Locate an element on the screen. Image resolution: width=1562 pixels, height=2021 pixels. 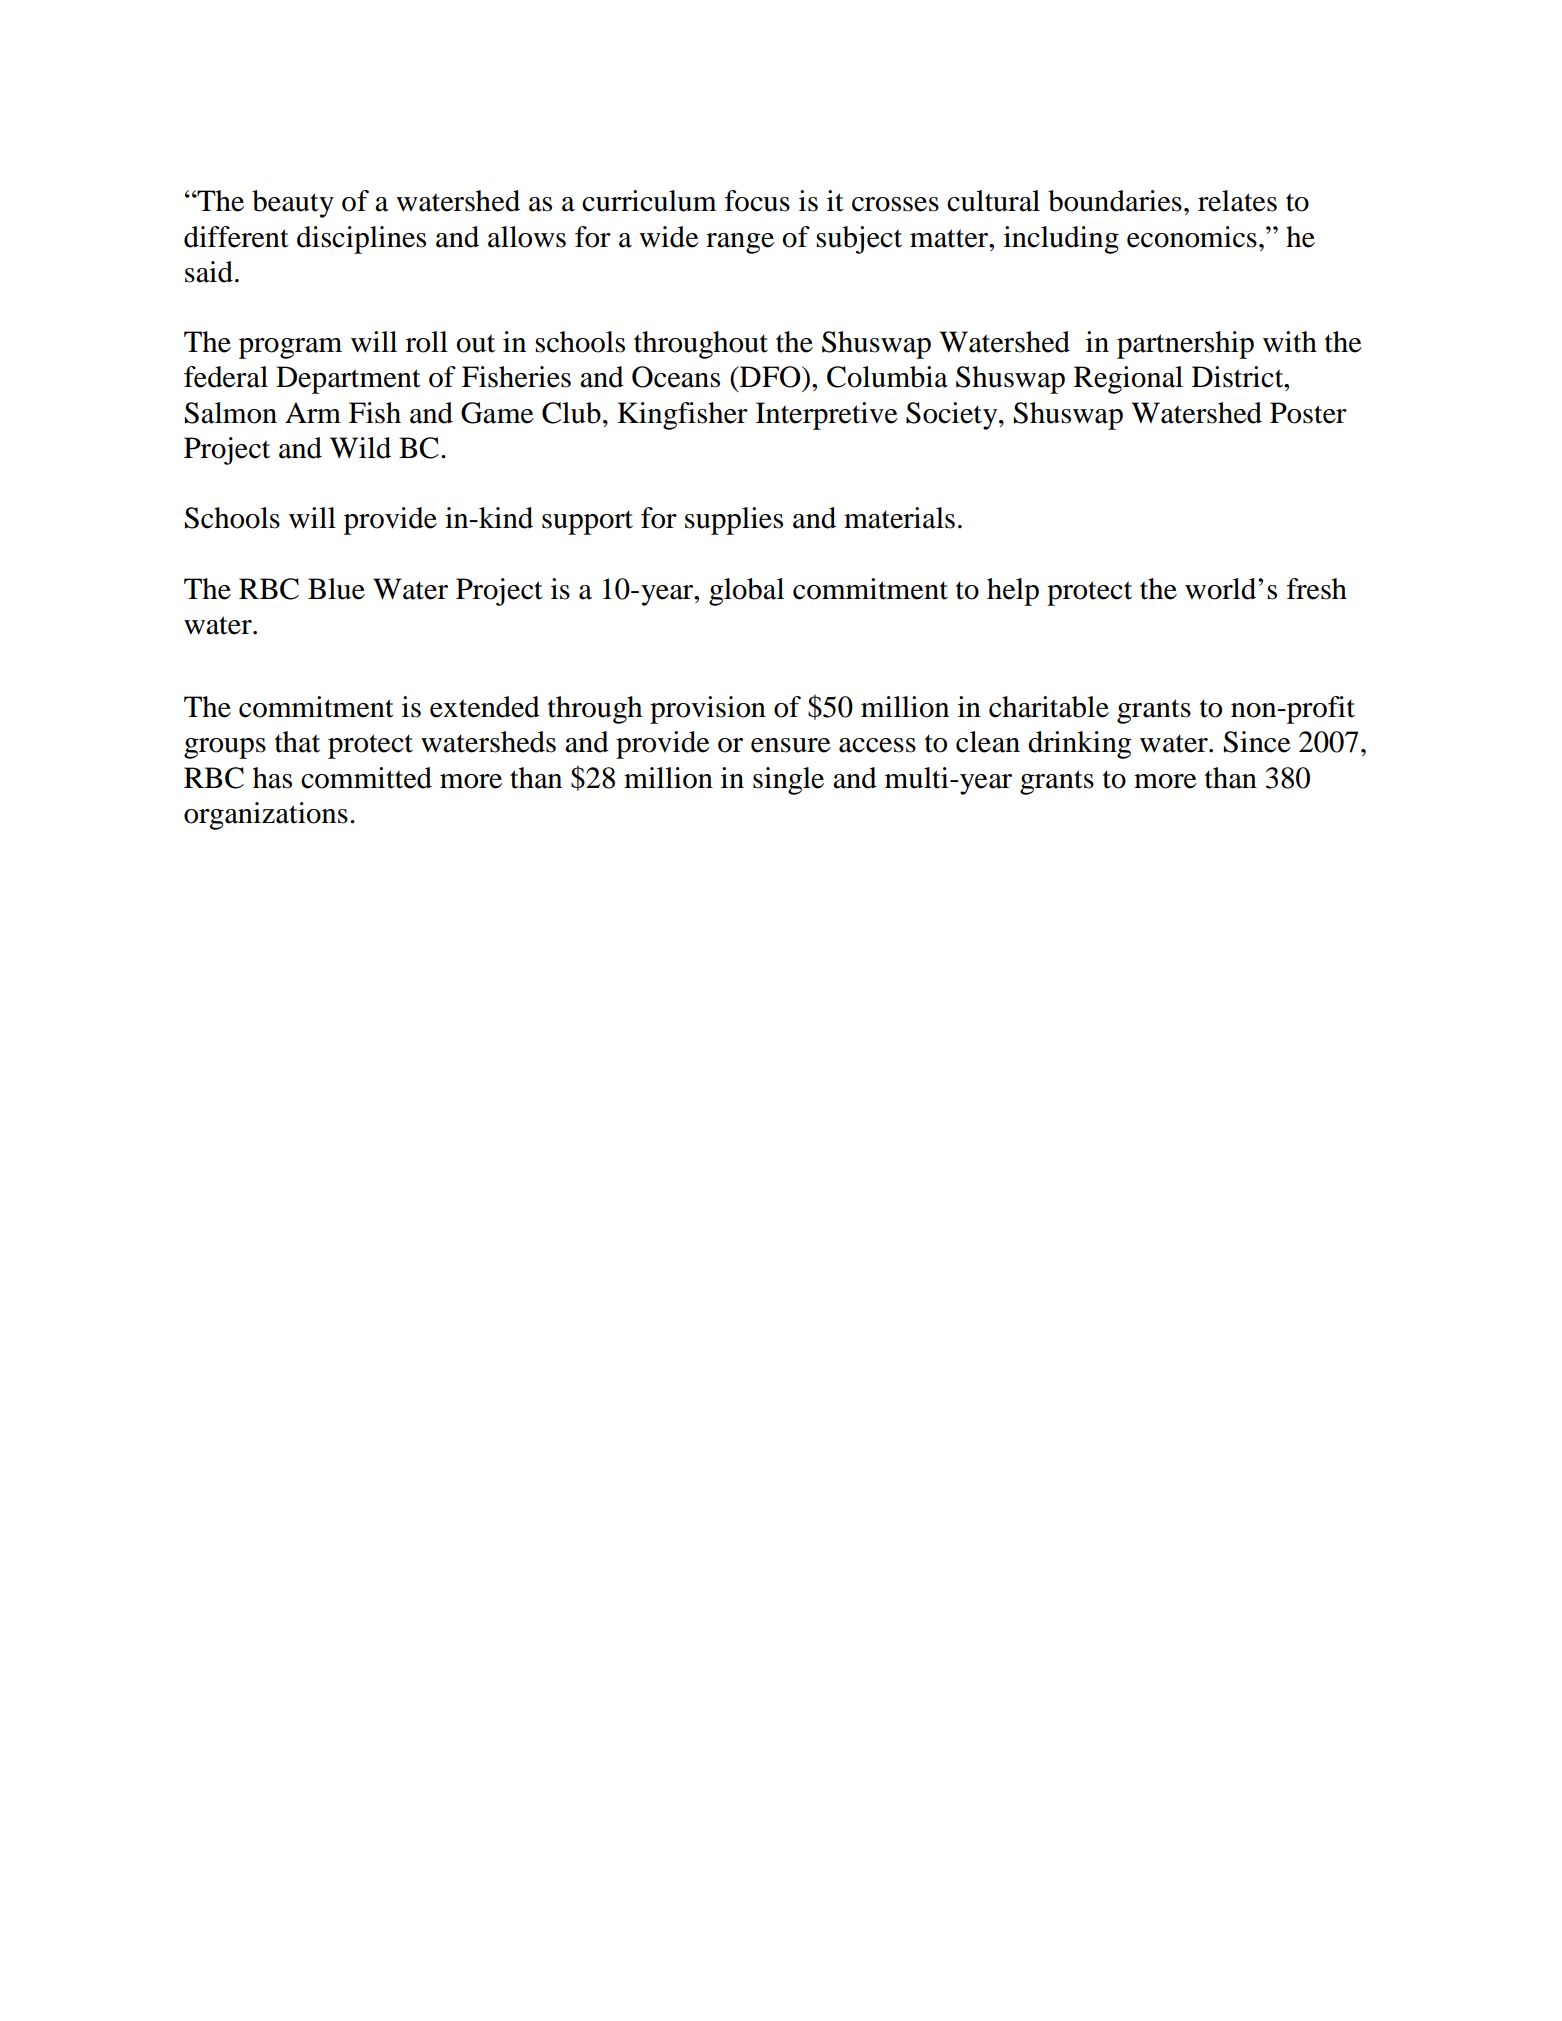
materials is located at coordinates (899, 518).
